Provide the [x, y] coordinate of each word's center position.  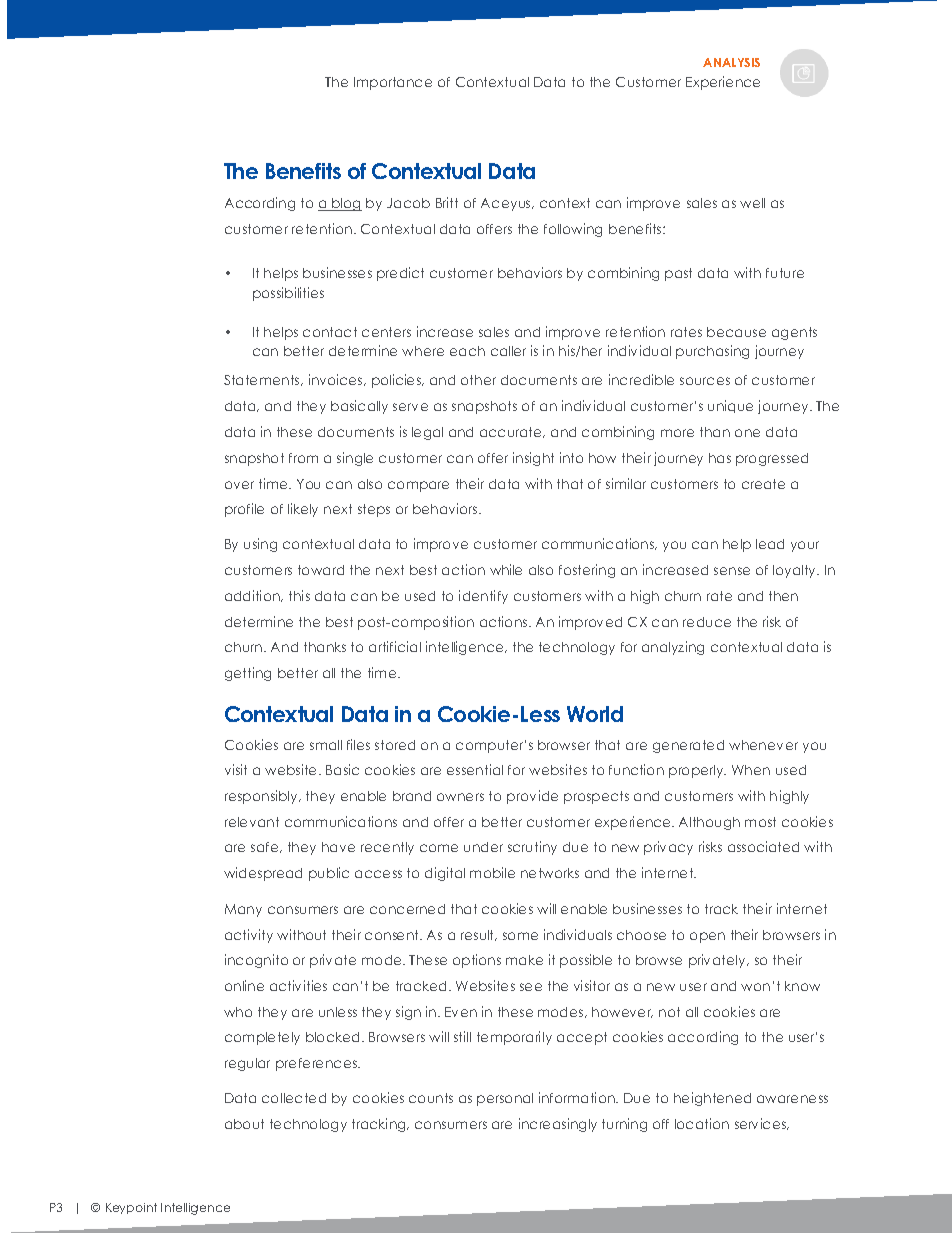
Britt [447, 202]
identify [483, 597]
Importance [393, 83]
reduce [707, 622]
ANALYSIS [731, 62]
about [244, 1124]
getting [248, 674]
